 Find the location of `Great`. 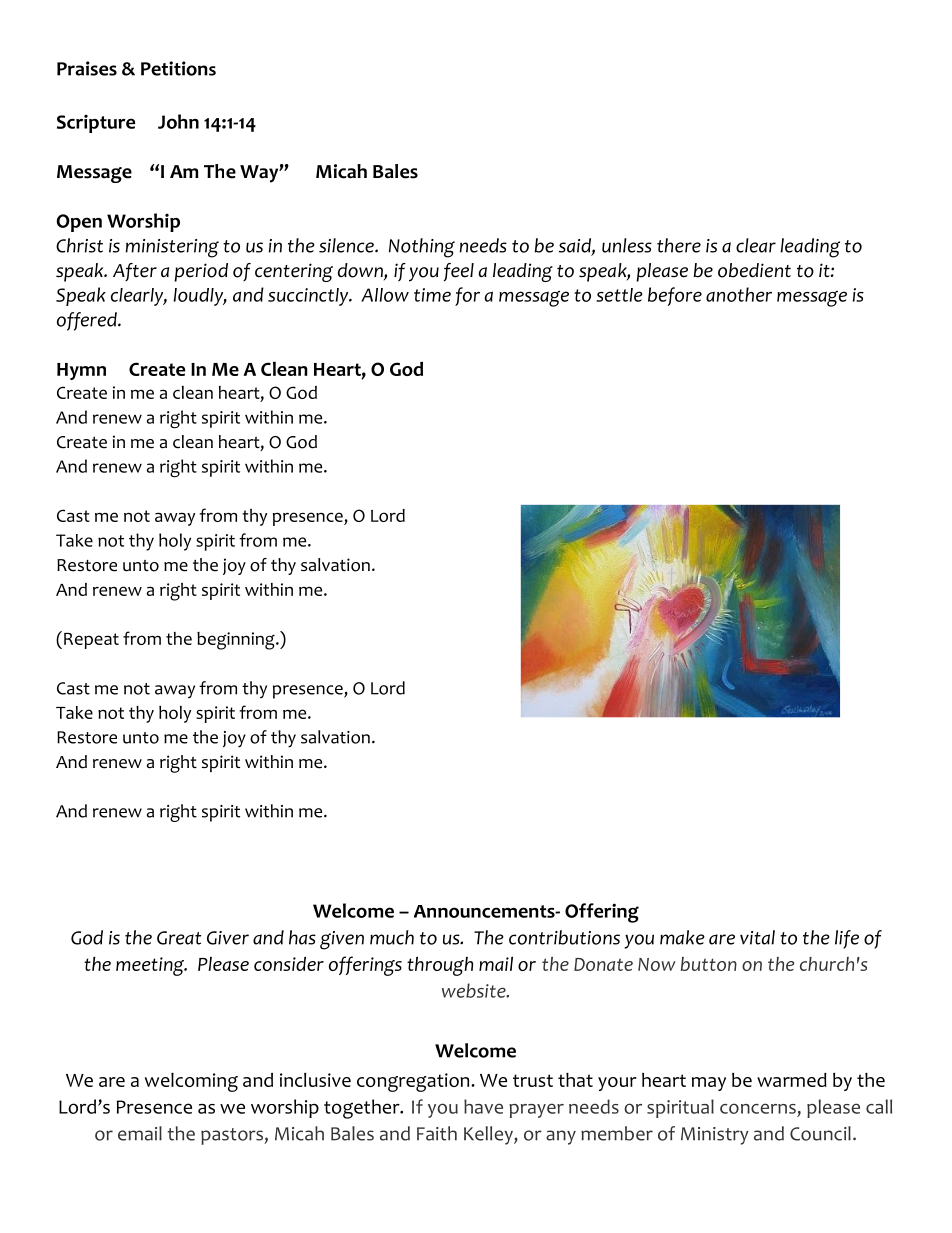

Great is located at coordinates (179, 938).
